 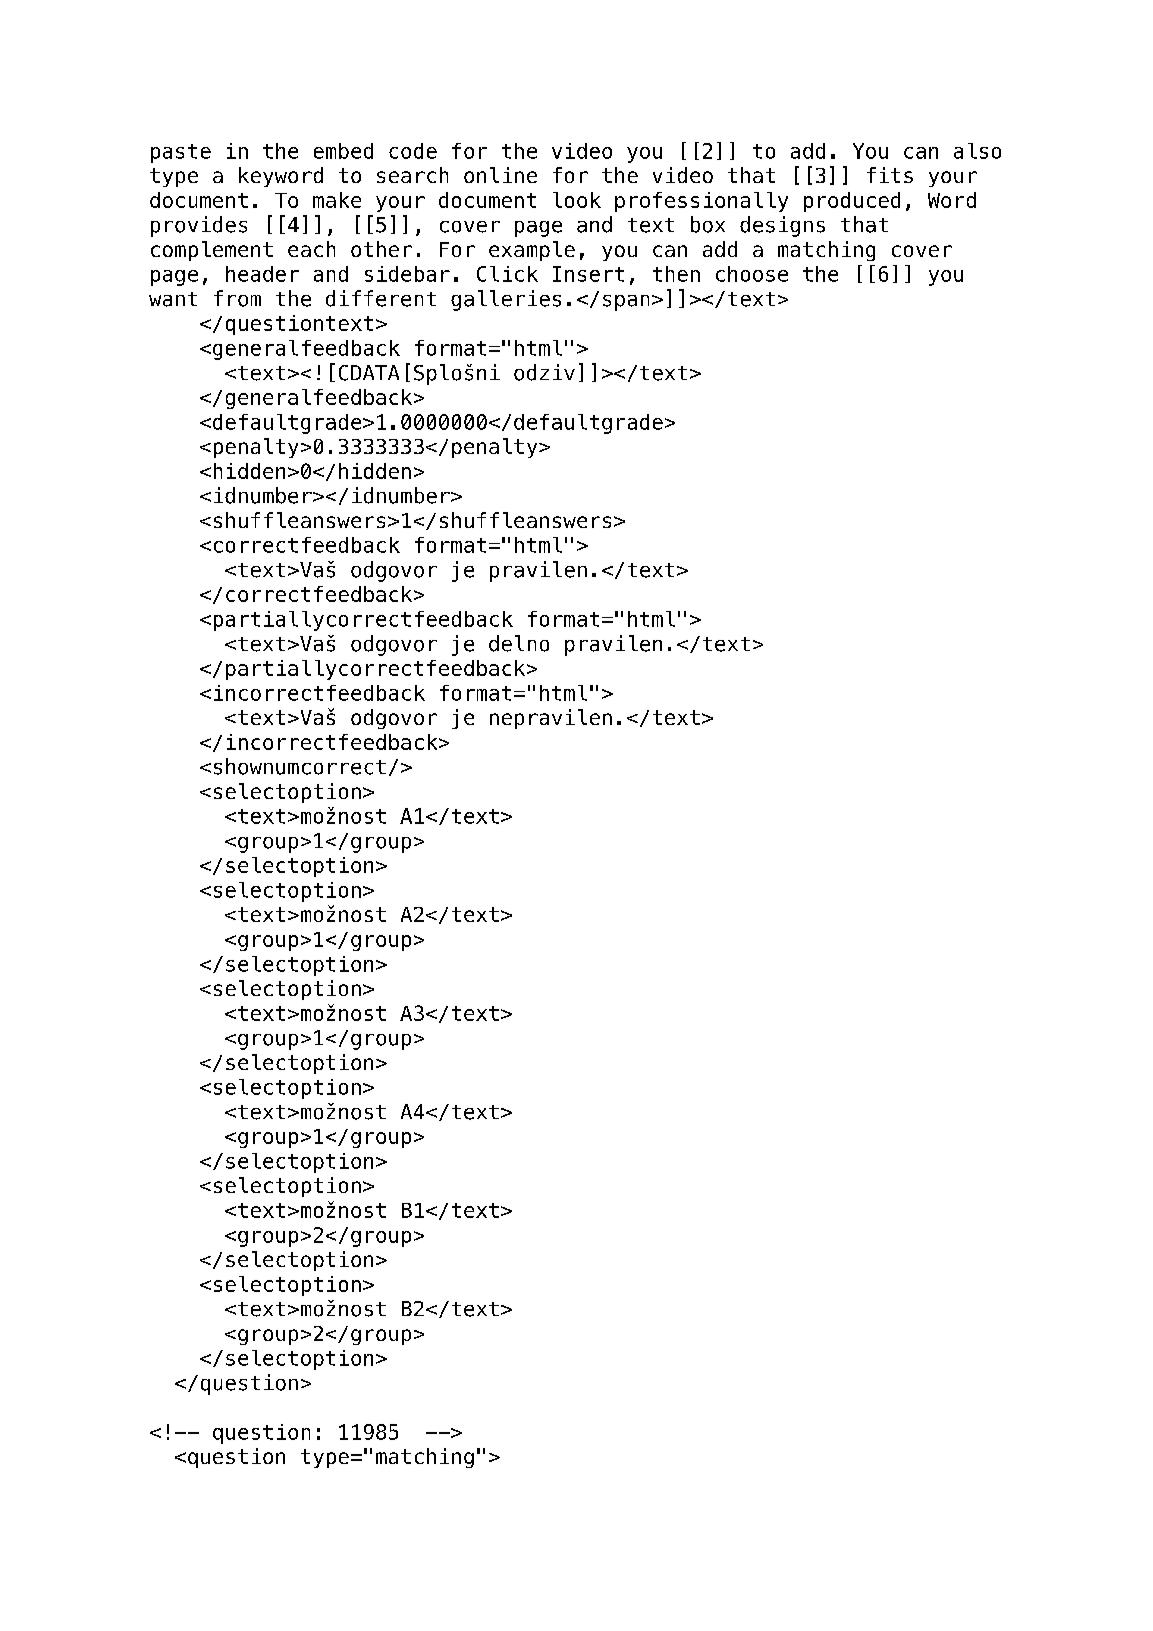 What do you see at coordinates (532, 251) in the page?
I see `example` at bounding box center [532, 251].
